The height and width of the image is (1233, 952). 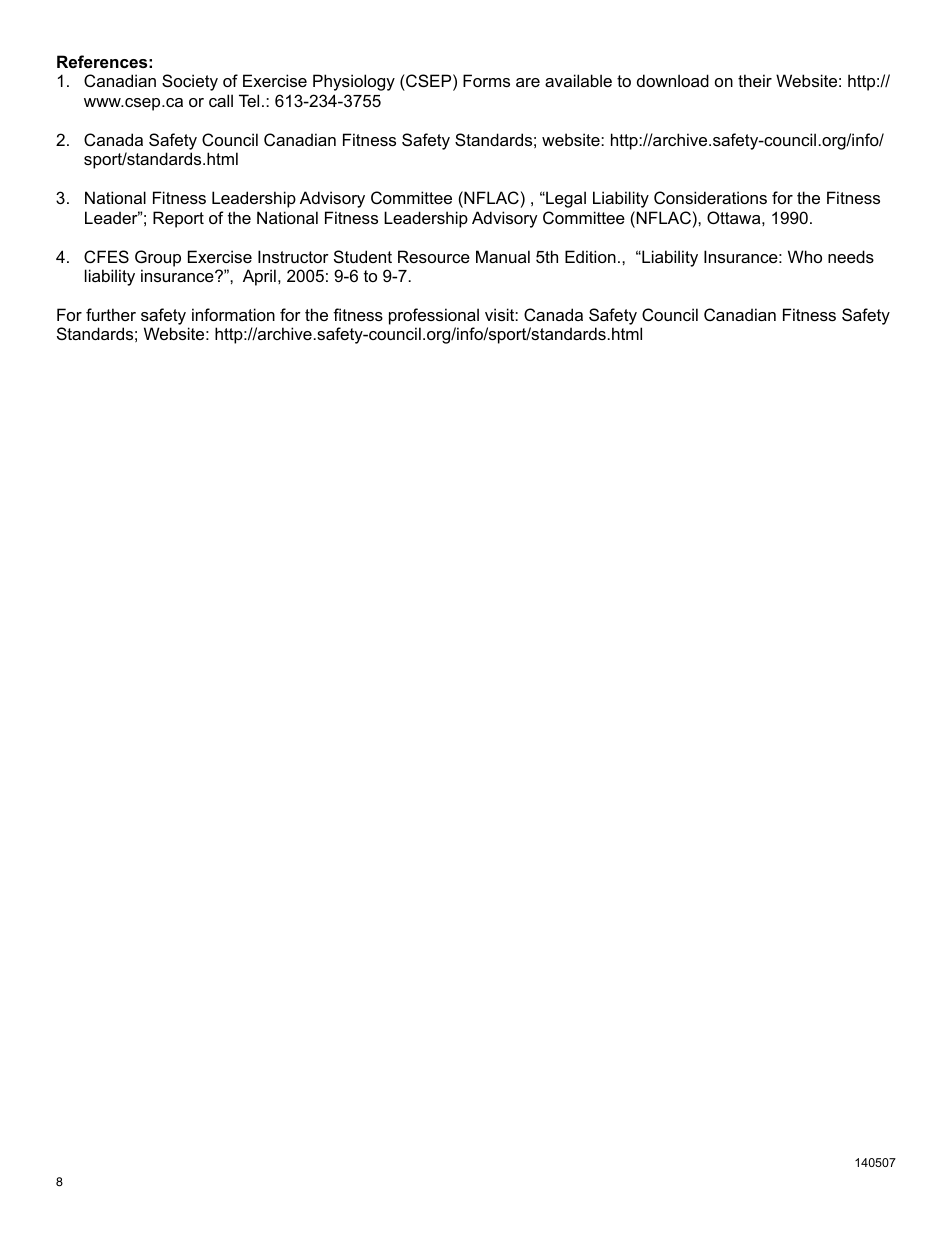 What do you see at coordinates (503, 256) in the image?
I see `Manual` at bounding box center [503, 256].
